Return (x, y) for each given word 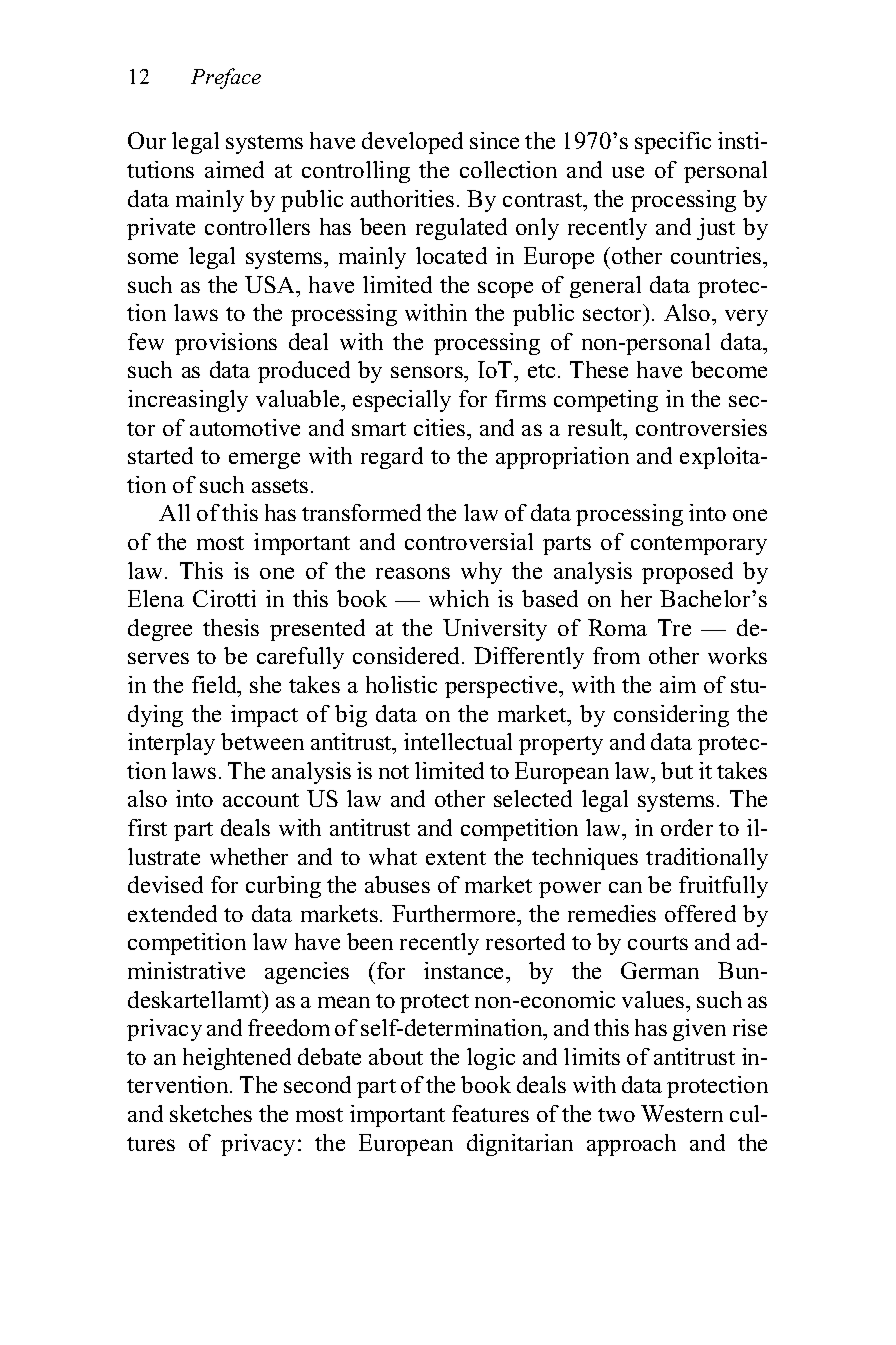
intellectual (458, 741)
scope (505, 289)
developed (412, 143)
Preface (226, 78)
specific (673, 143)
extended (172, 913)
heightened (237, 1059)
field (215, 684)
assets (280, 486)
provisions (226, 344)
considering (671, 716)
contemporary (699, 545)
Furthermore (455, 913)
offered (700, 913)
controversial (469, 541)
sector (614, 314)
